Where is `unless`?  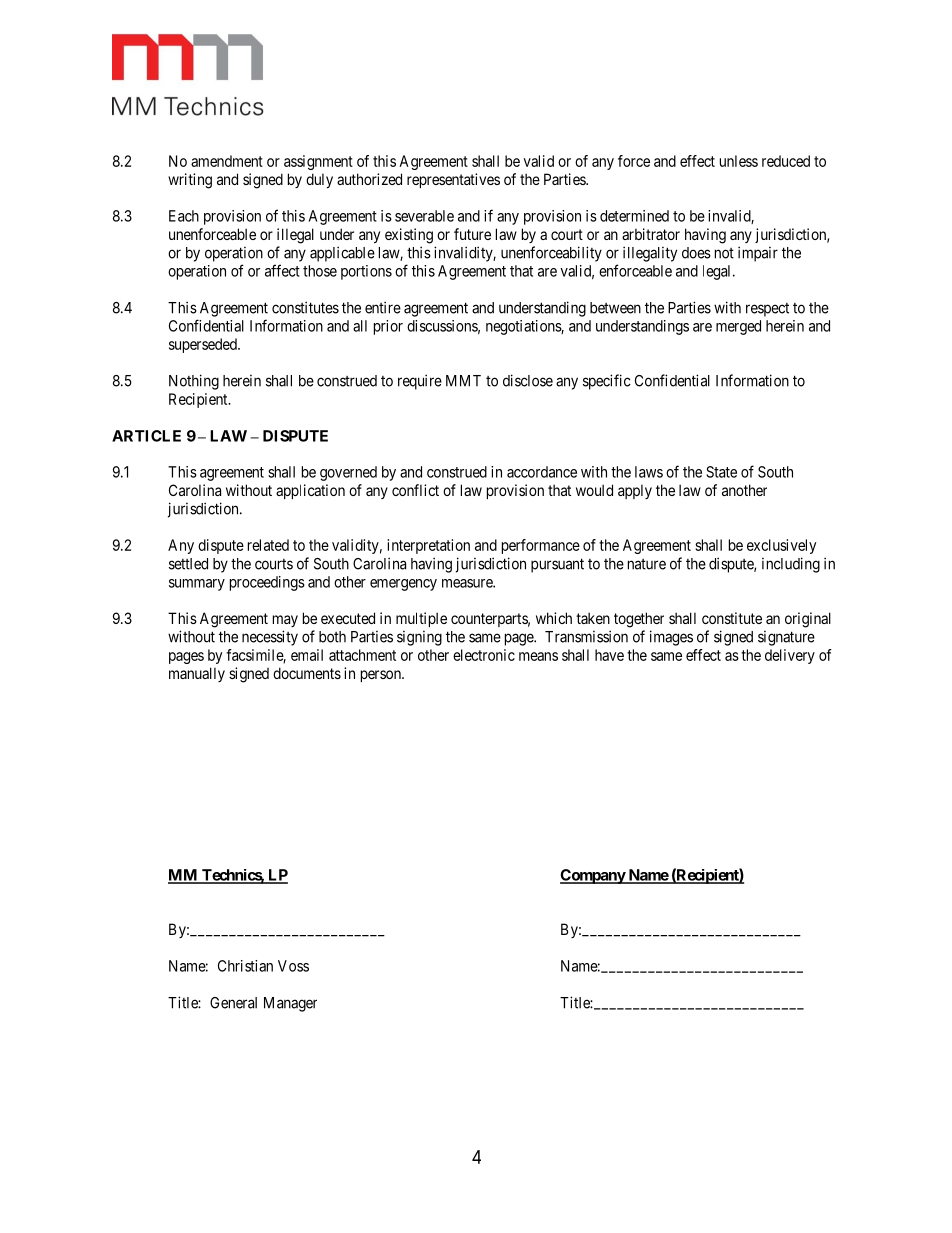
unless is located at coordinates (739, 161).
